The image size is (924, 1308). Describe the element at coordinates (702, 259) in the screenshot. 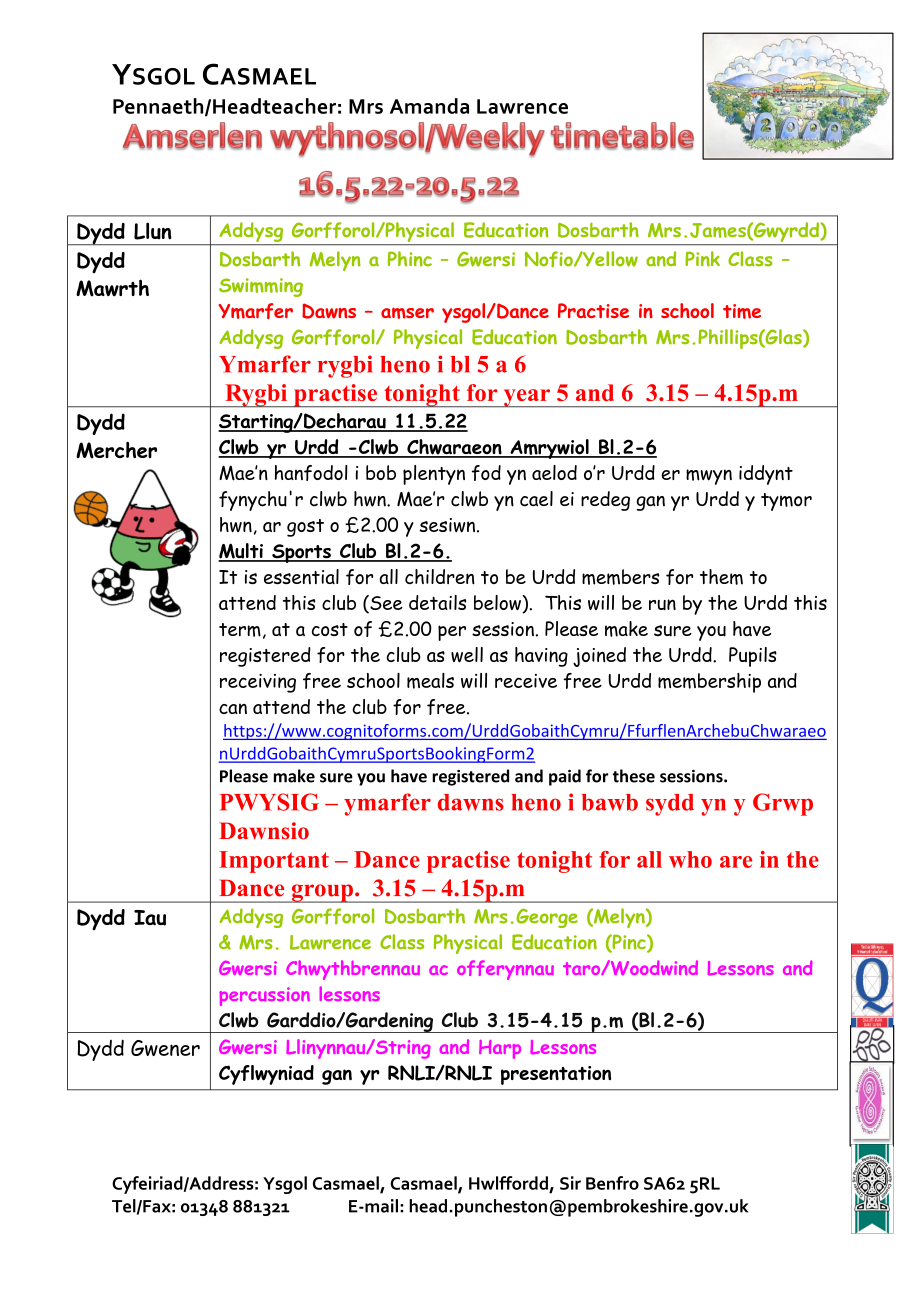

I see `Pink` at that location.
